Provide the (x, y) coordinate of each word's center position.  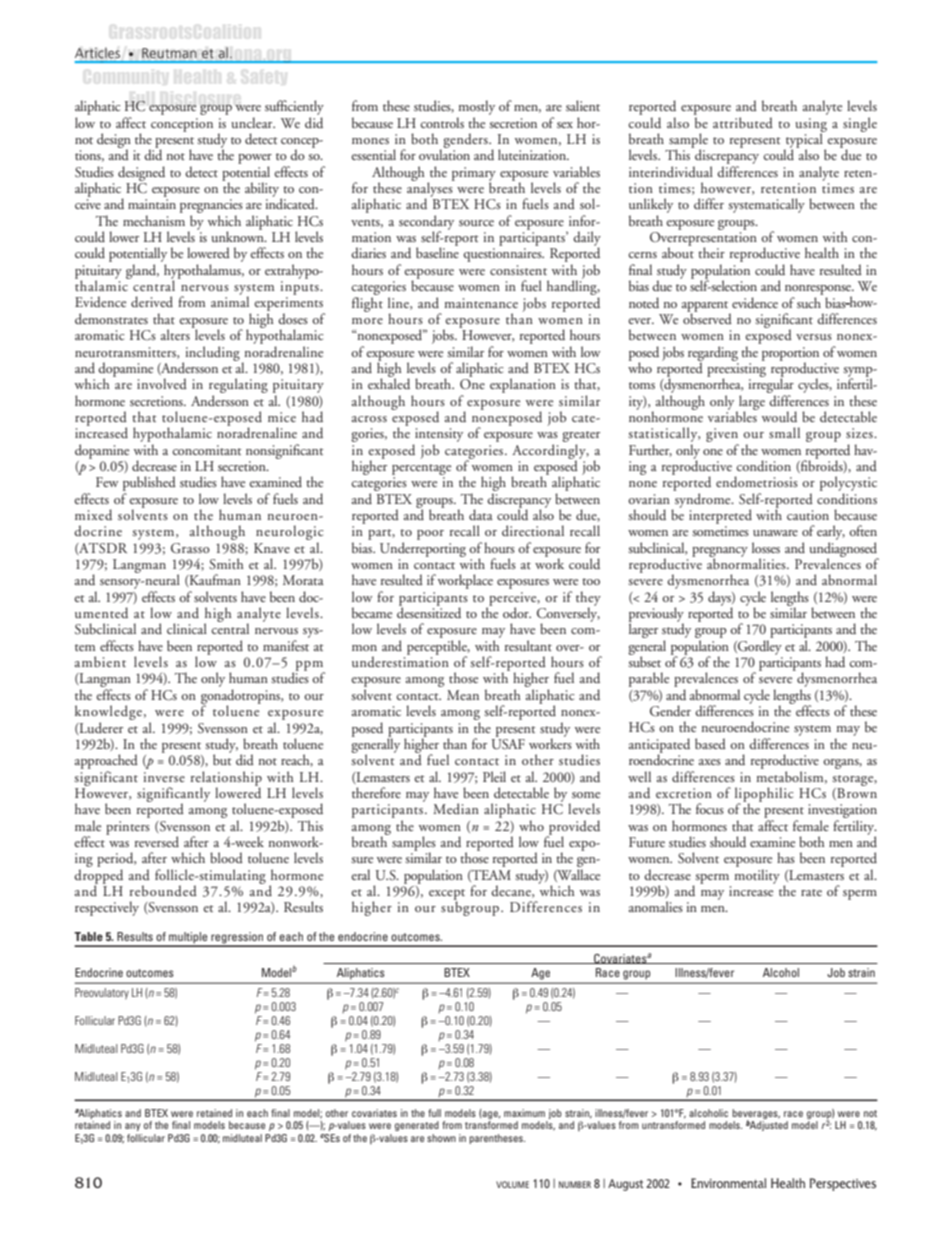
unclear (253, 122)
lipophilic (764, 795)
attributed (743, 122)
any (132, 1127)
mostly (476, 107)
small (784, 432)
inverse (164, 777)
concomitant (207, 450)
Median (456, 808)
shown (441, 1138)
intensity (439, 435)
